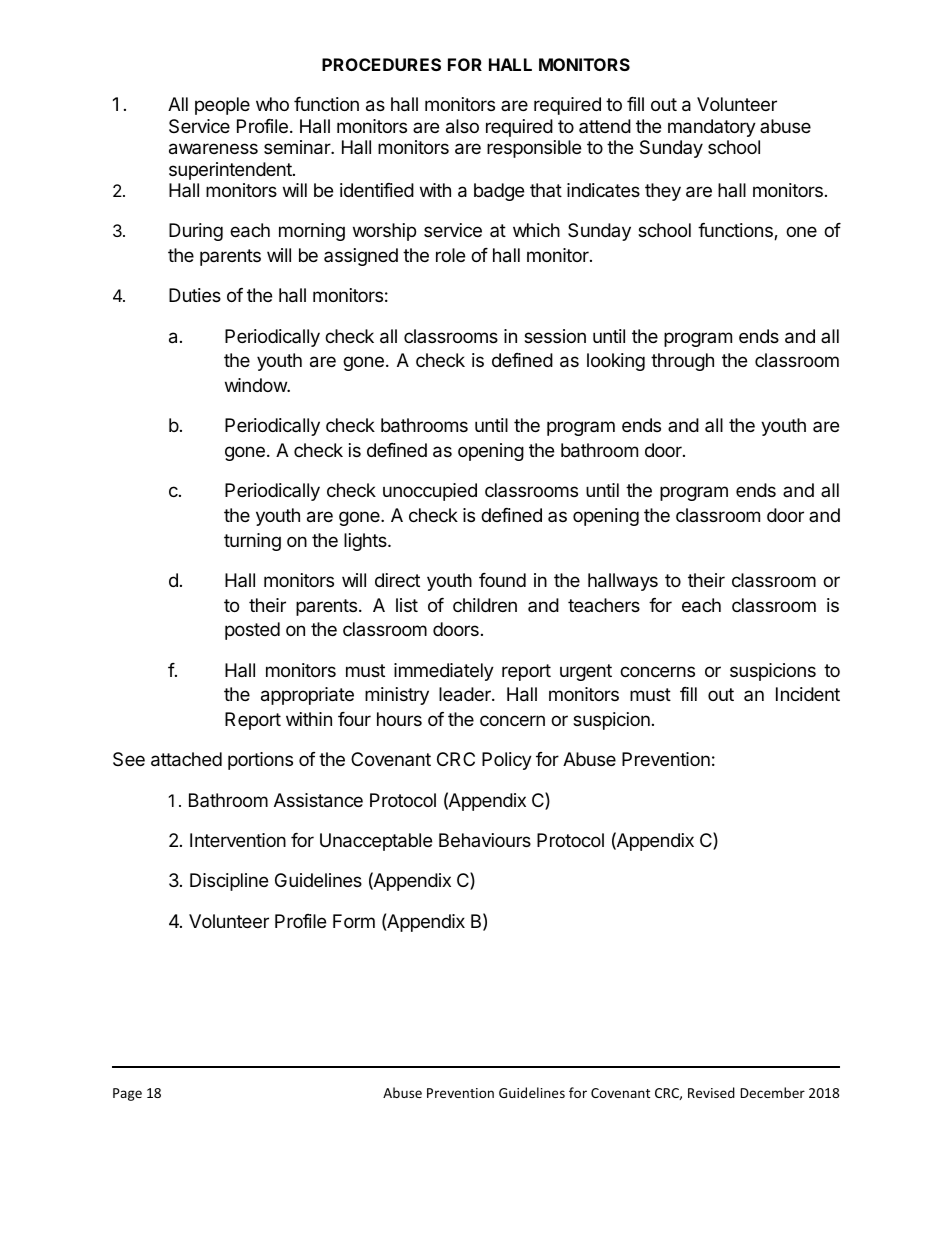  What do you see at coordinates (222, 106) in the screenshot?
I see `people` at bounding box center [222, 106].
